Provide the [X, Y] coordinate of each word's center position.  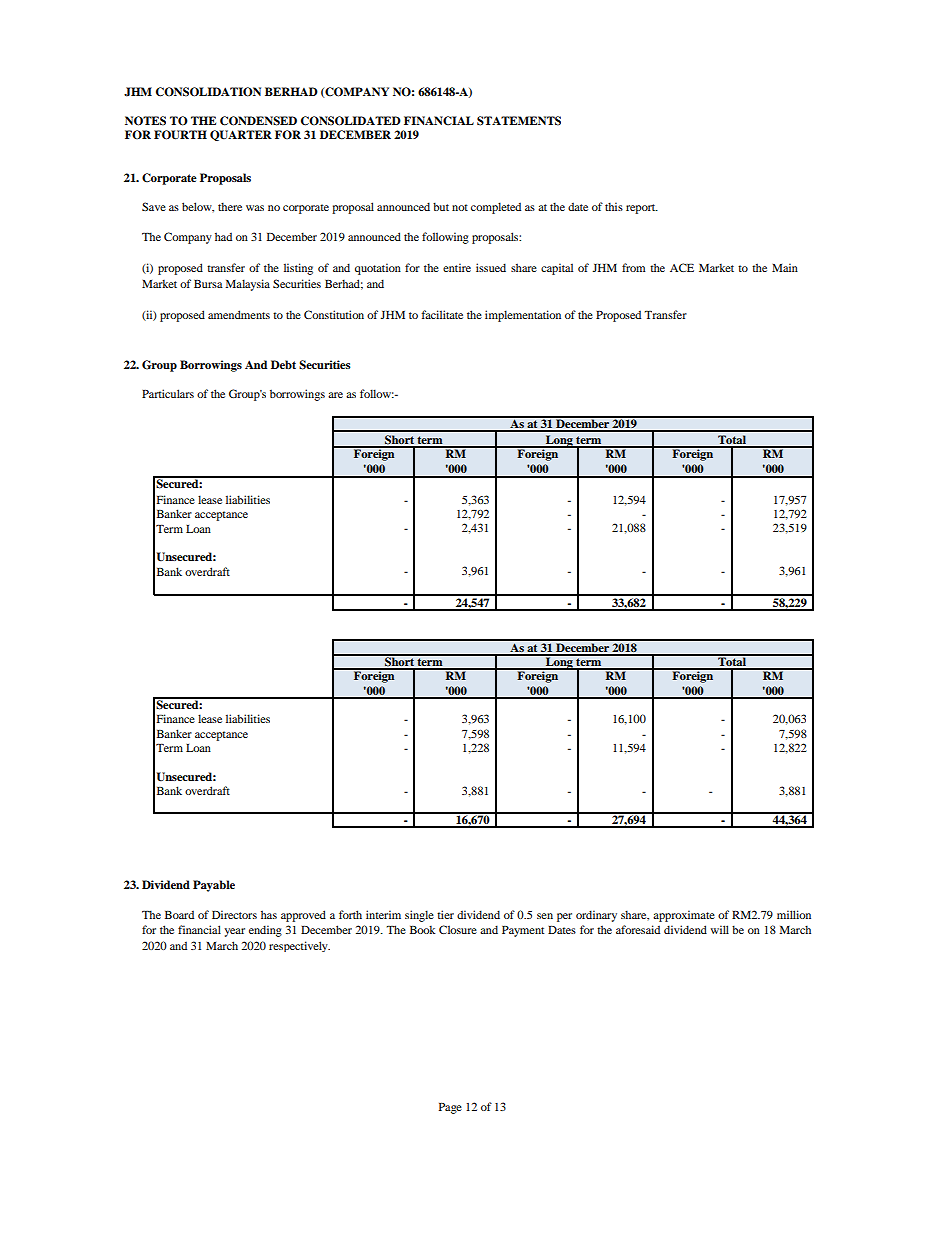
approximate [684, 916]
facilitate [442, 314]
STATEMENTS [519, 121]
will [720, 929]
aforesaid [638, 929]
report [642, 209]
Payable [214, 886]
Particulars [168, 393]
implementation [523, 316]
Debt [283, 364]
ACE [682, 267]
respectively [299, 946]
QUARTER [241, 135]
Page [450, 1108]
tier [445, 914]
